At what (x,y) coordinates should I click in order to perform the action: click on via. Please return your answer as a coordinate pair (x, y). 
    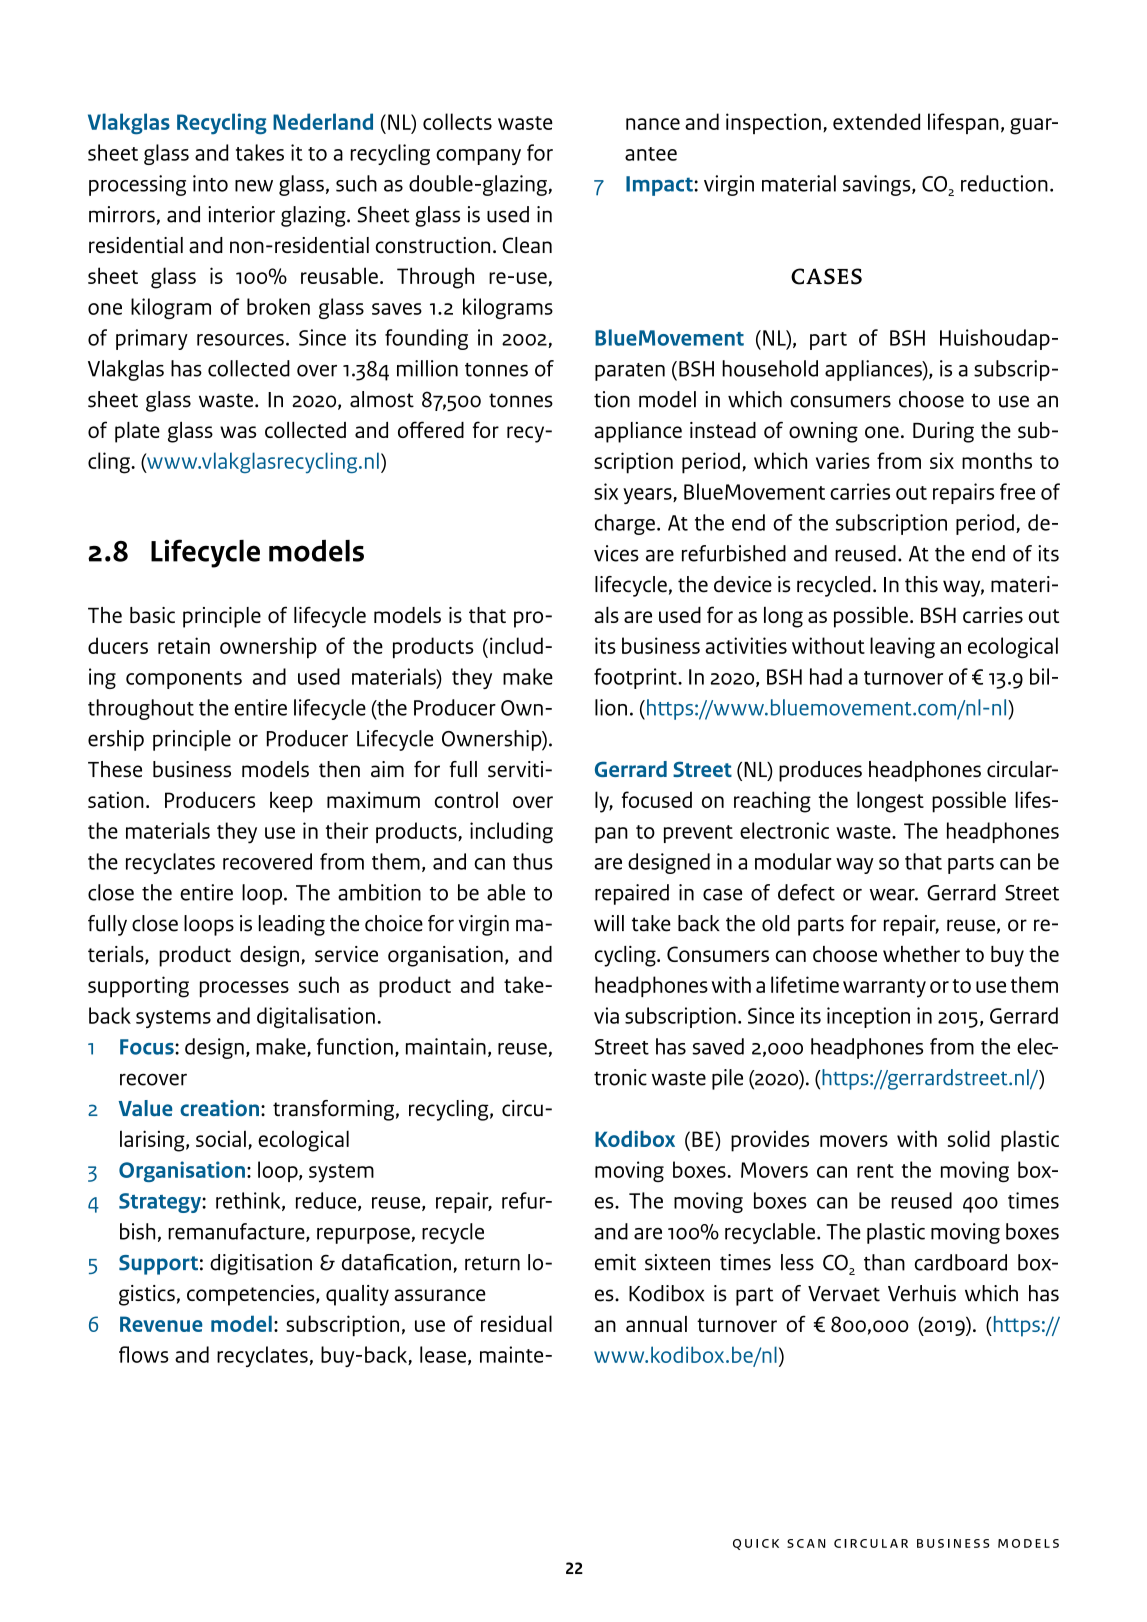
    Looking at the image, I should click on (606, 1015).
